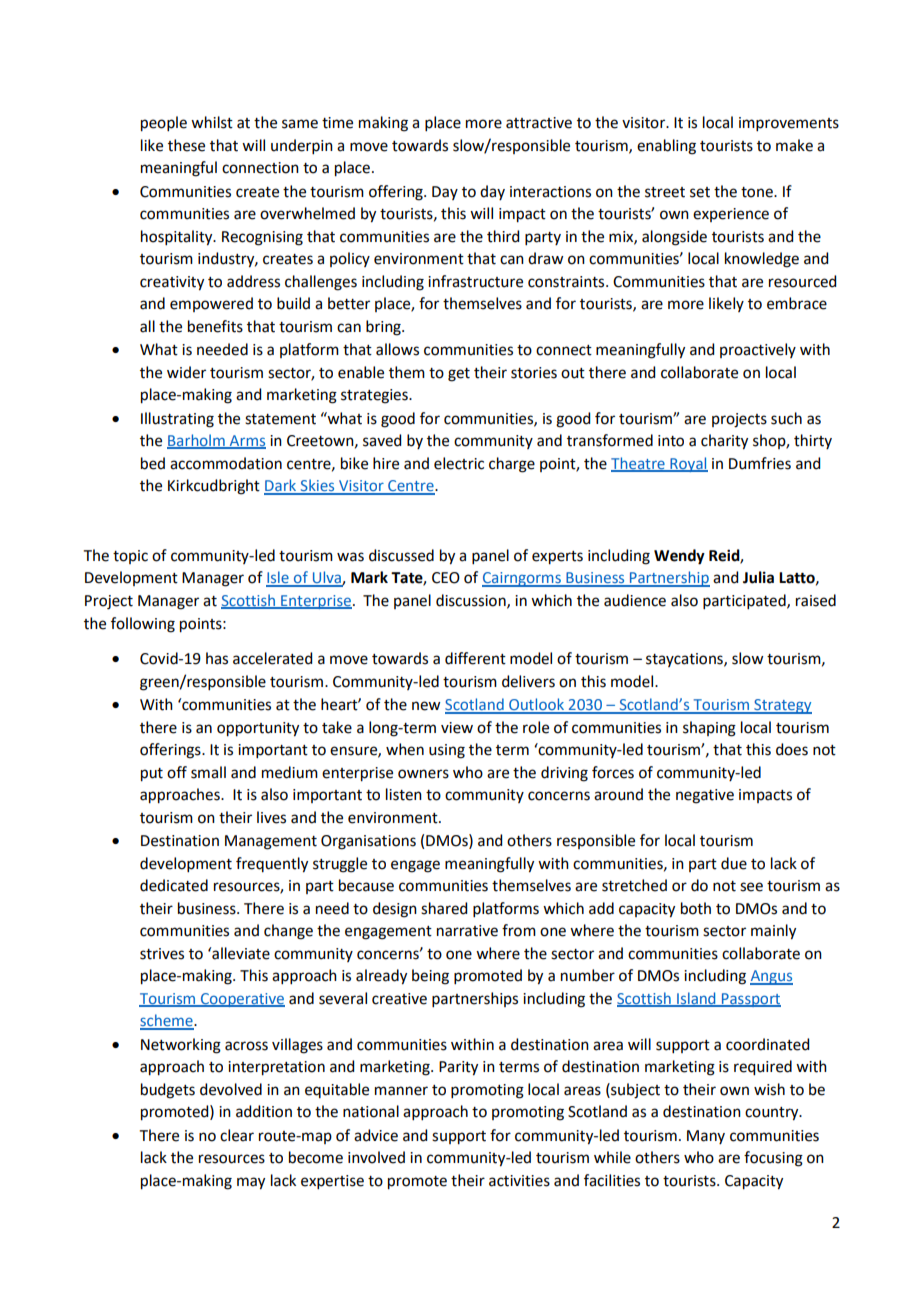 Image resolution: width=924 pixels, height=1308 pixels. I want to click on Julia, so click(758, 577).
